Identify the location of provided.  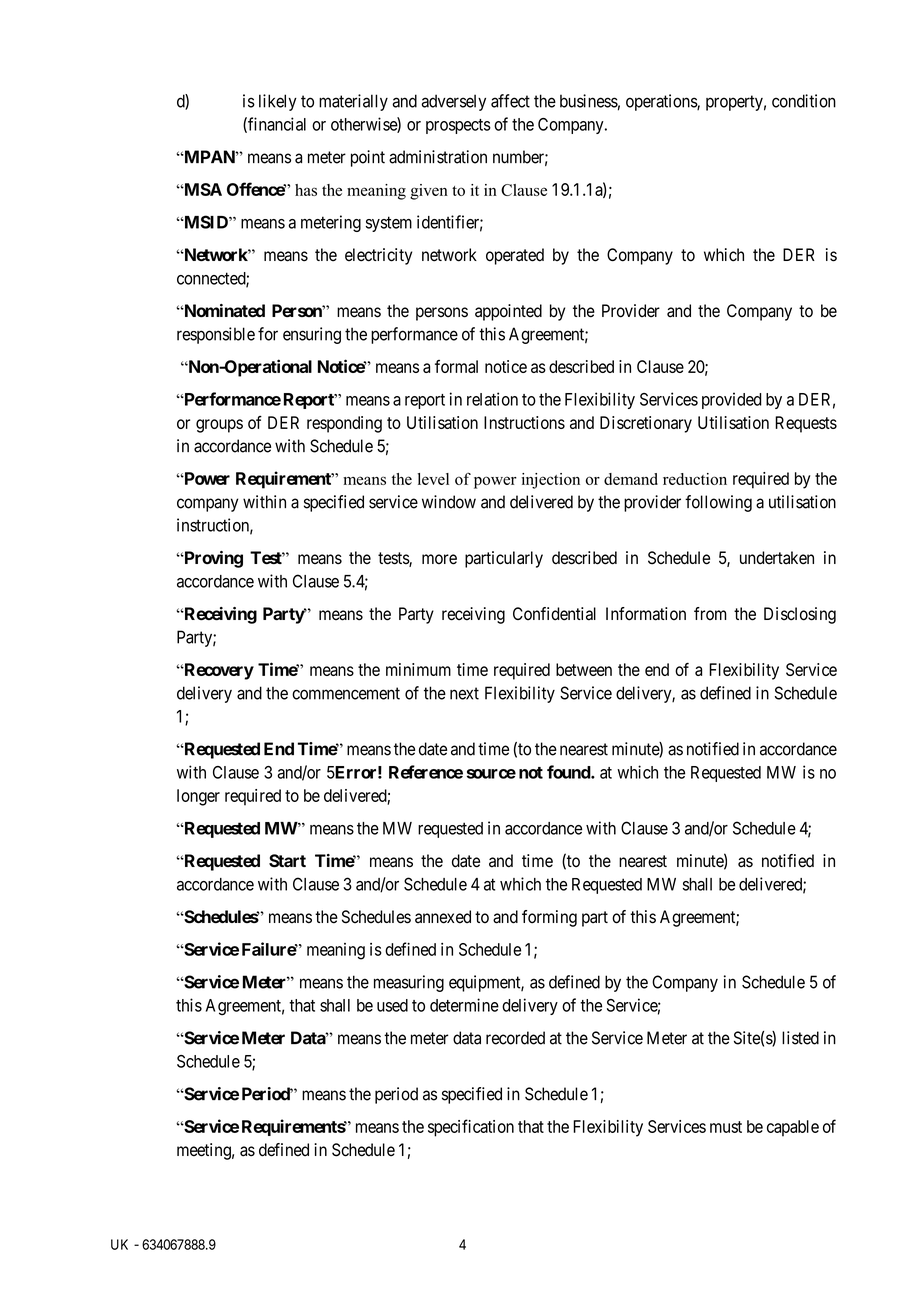
(732, 400).
